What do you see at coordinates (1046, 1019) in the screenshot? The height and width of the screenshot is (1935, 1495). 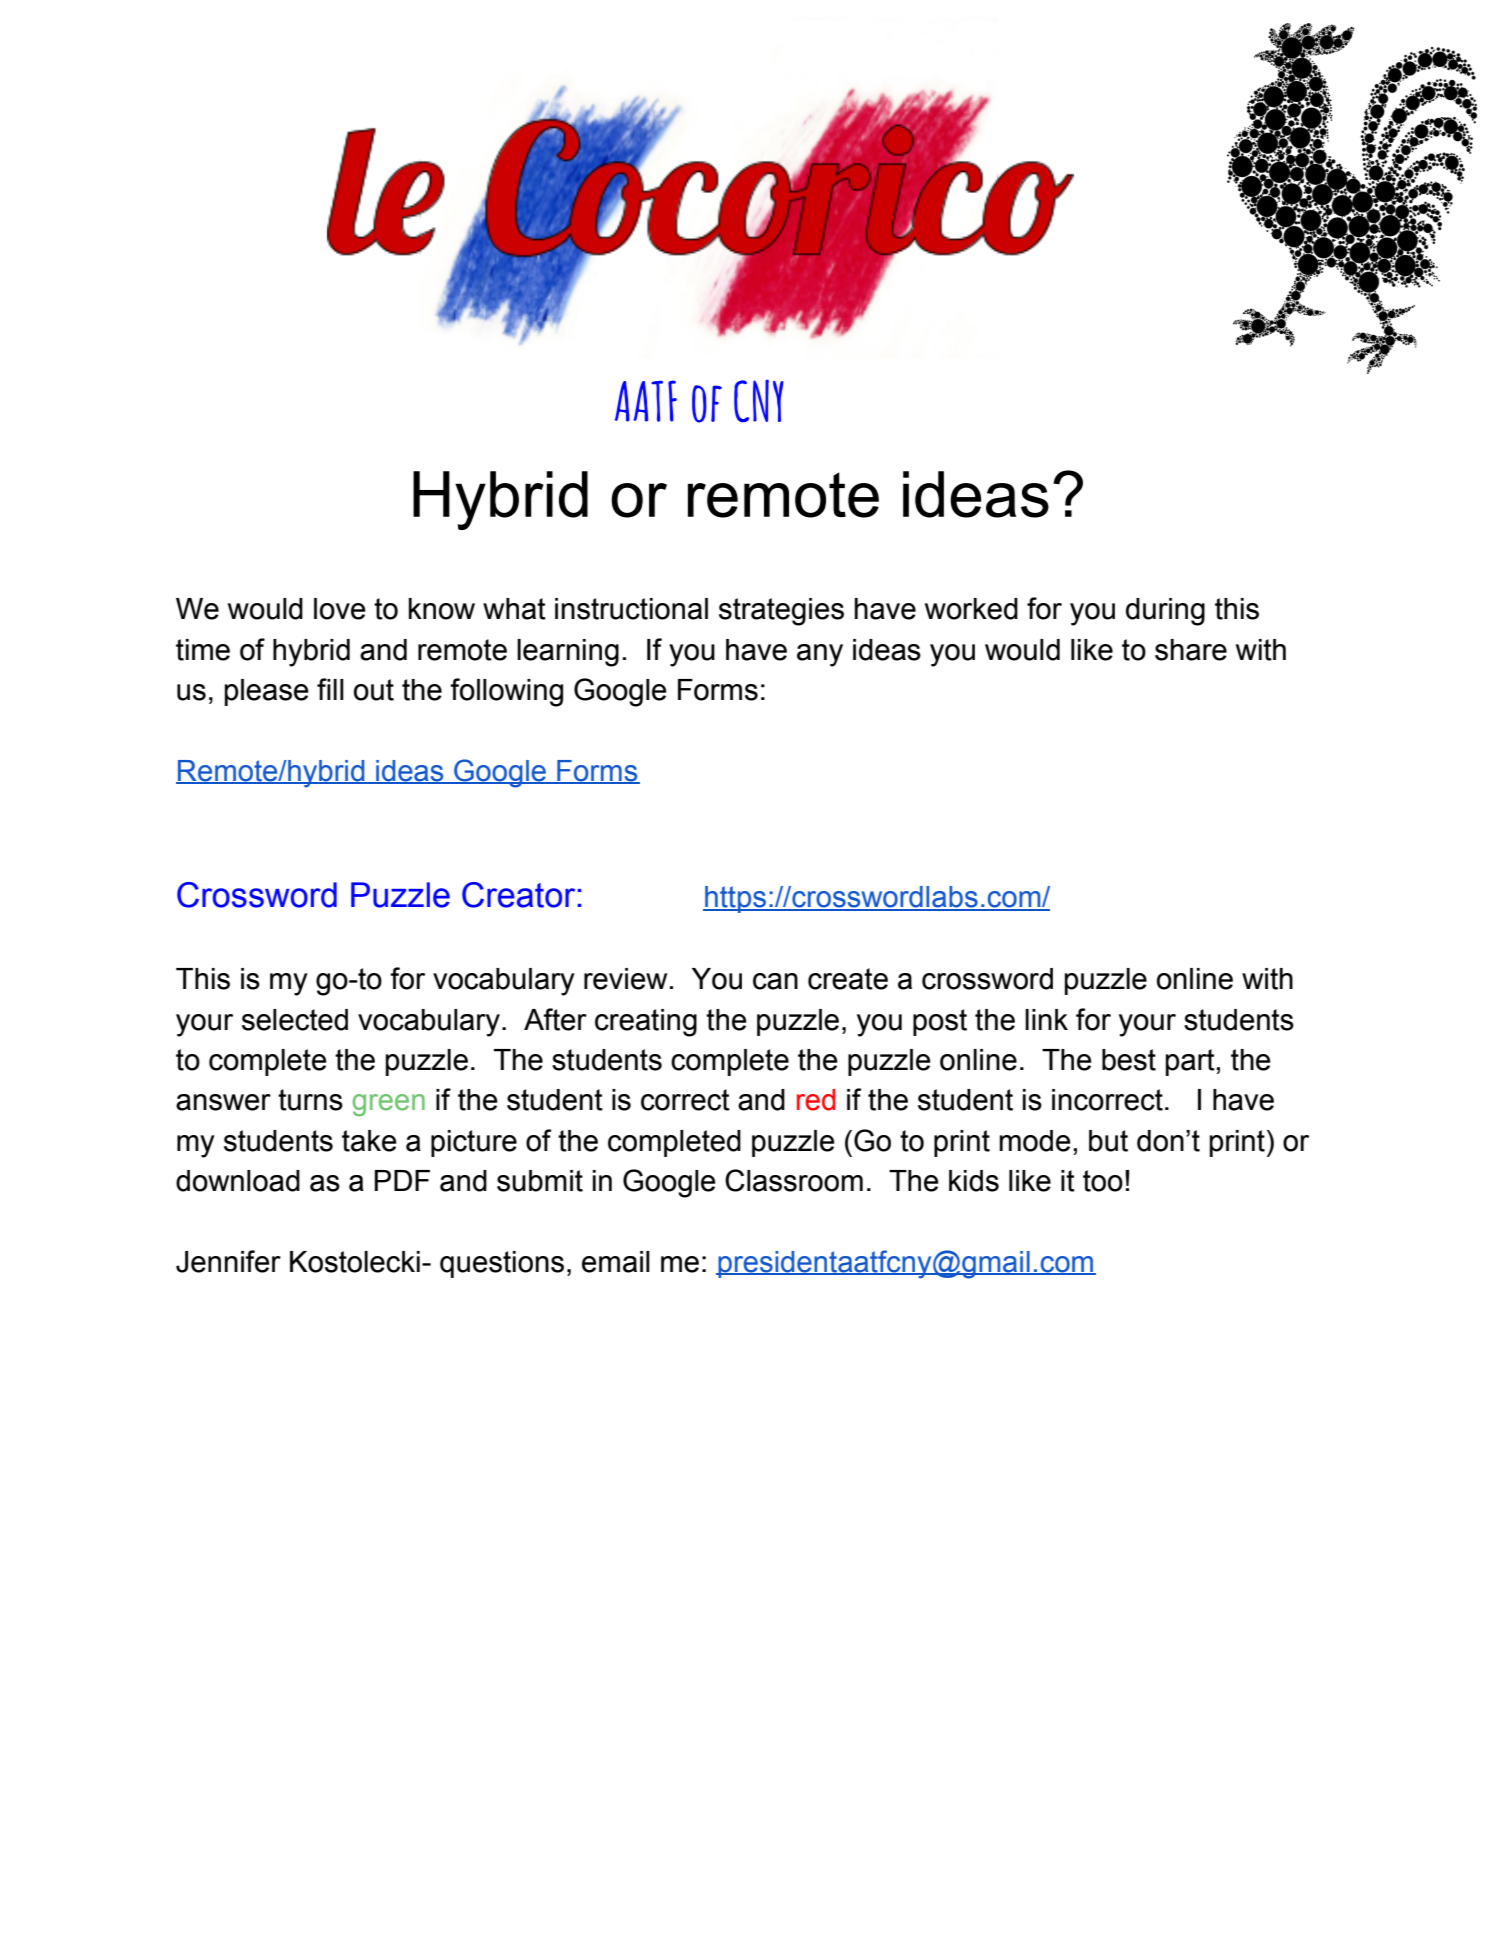 I see `link` at bounding box center [1046, 1019].
